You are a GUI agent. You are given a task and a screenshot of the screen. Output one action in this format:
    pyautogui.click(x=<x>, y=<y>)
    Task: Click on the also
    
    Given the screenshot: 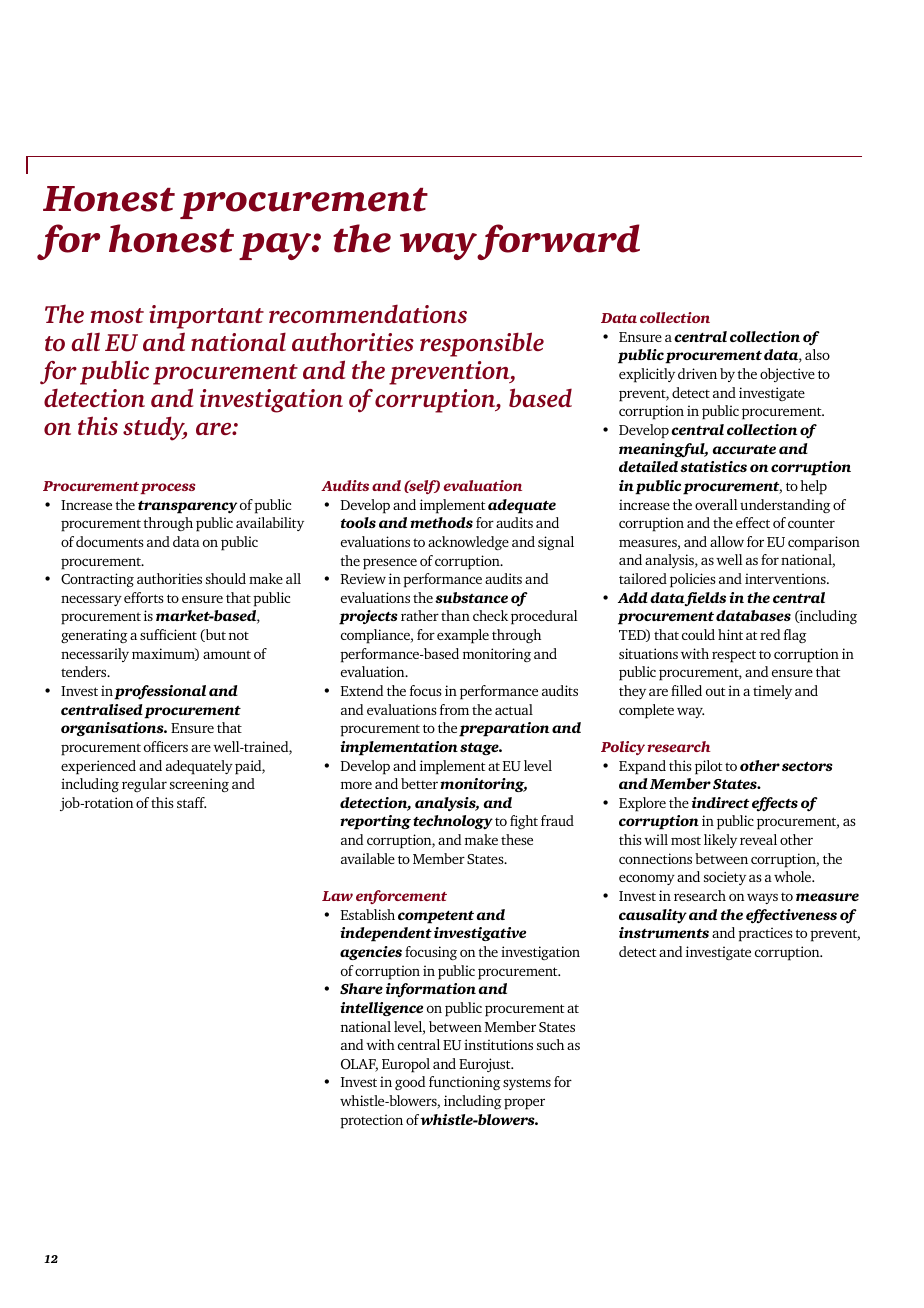 What is the action you would take?
    pyautogui.click(x=817, y=354)
